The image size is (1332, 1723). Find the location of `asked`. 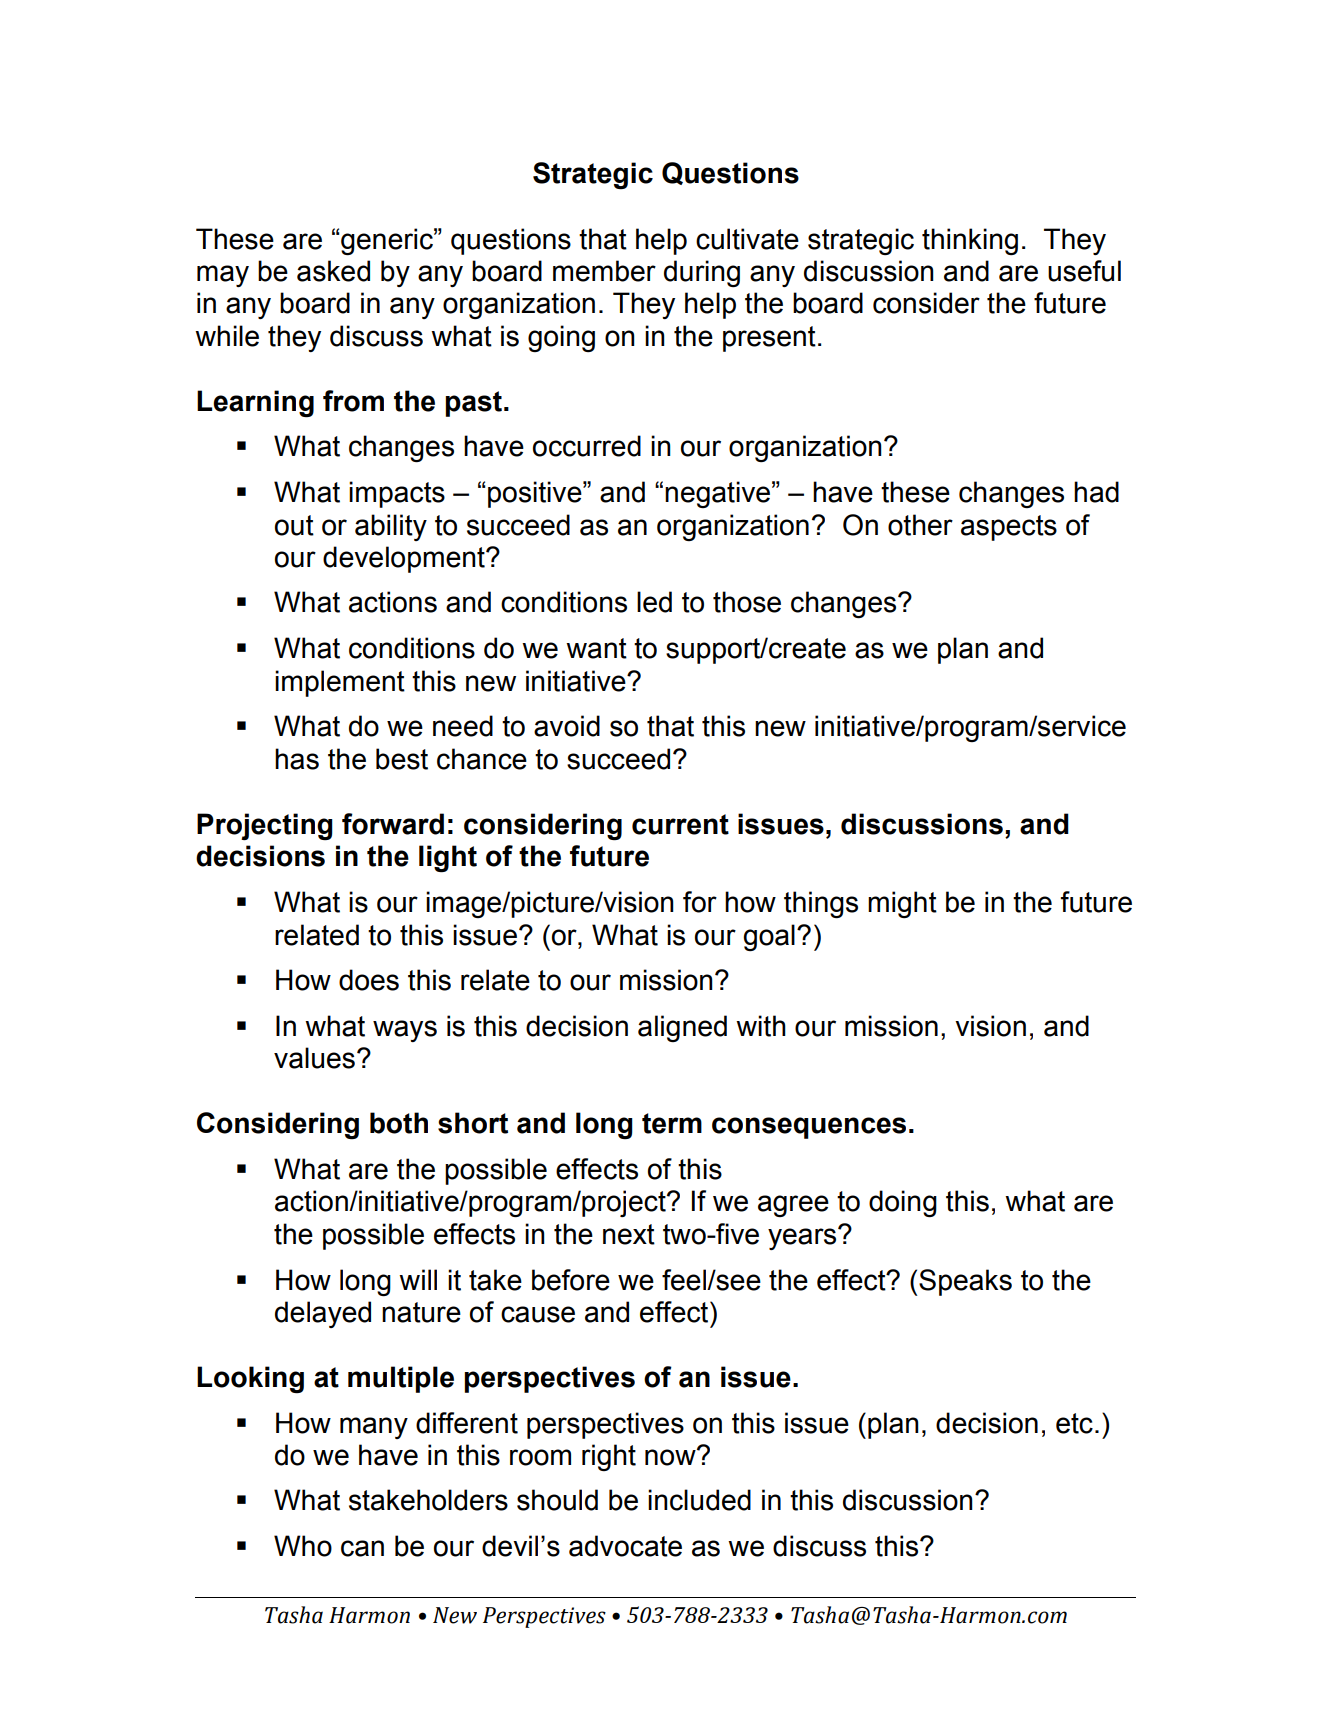

asked is located at coordinates (333, 271).
